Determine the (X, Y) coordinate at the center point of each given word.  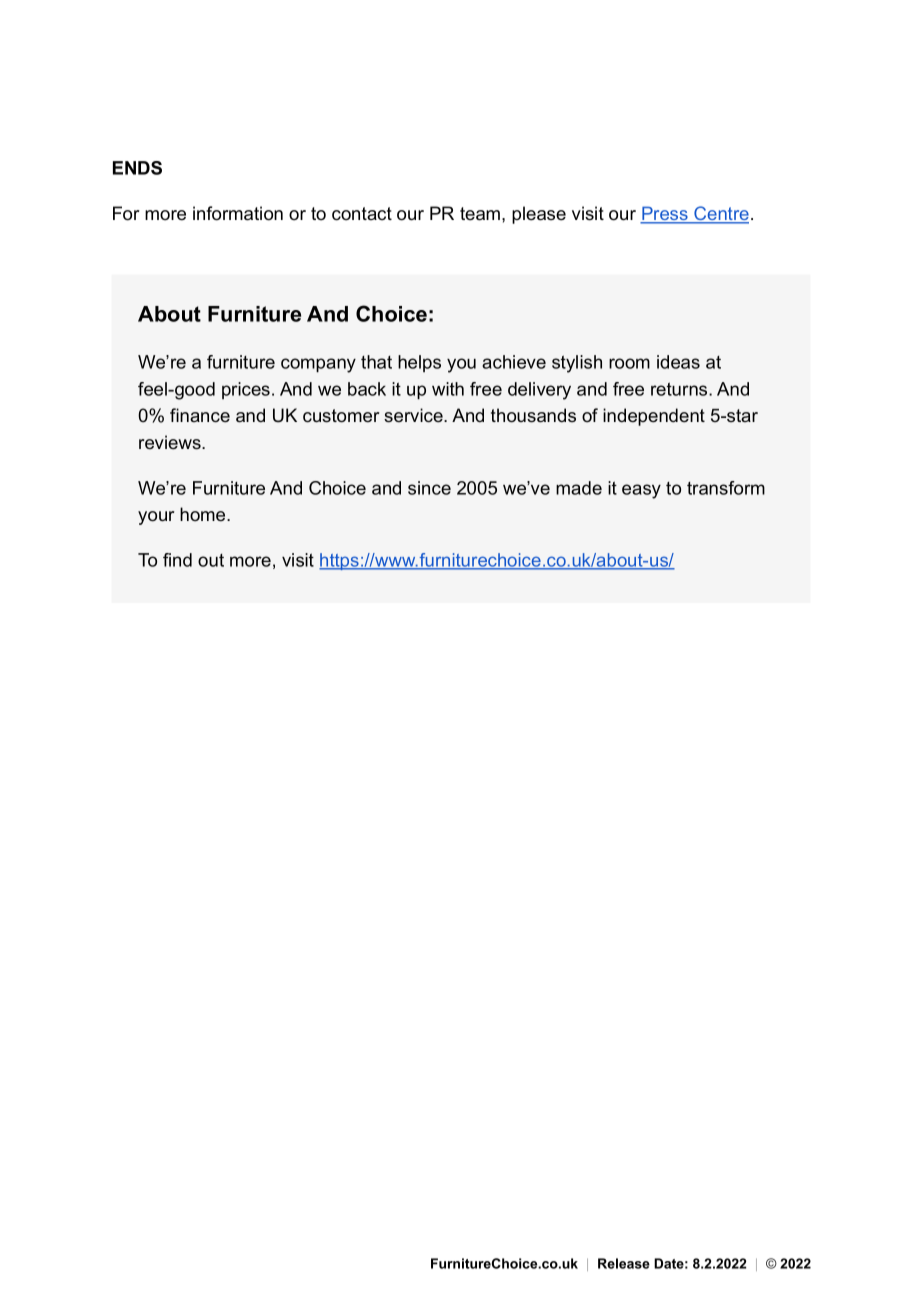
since (429, 488)
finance (200, 415)
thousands (533, 415)
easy (641, 491)
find (177, 560)
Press (665, 214)
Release (624, 1263)
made (579, 488)
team (480, 214)
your (156, 518)
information (238, 213)
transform (726, 488)
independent (654, 417)
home (204, 514)
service (414, 415)
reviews (171, 442)
